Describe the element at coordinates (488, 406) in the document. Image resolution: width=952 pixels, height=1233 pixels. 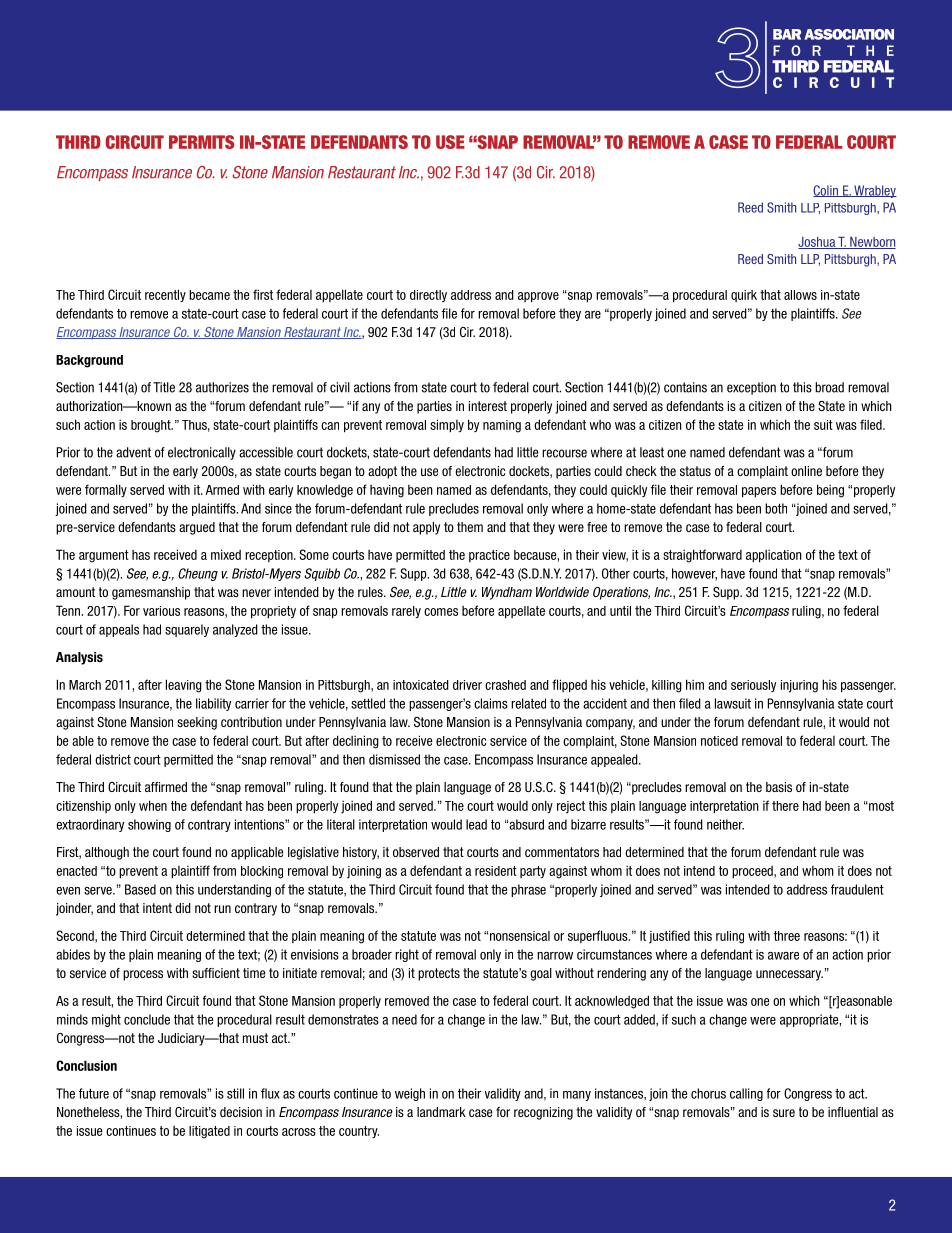
I see `interest` at that location.
